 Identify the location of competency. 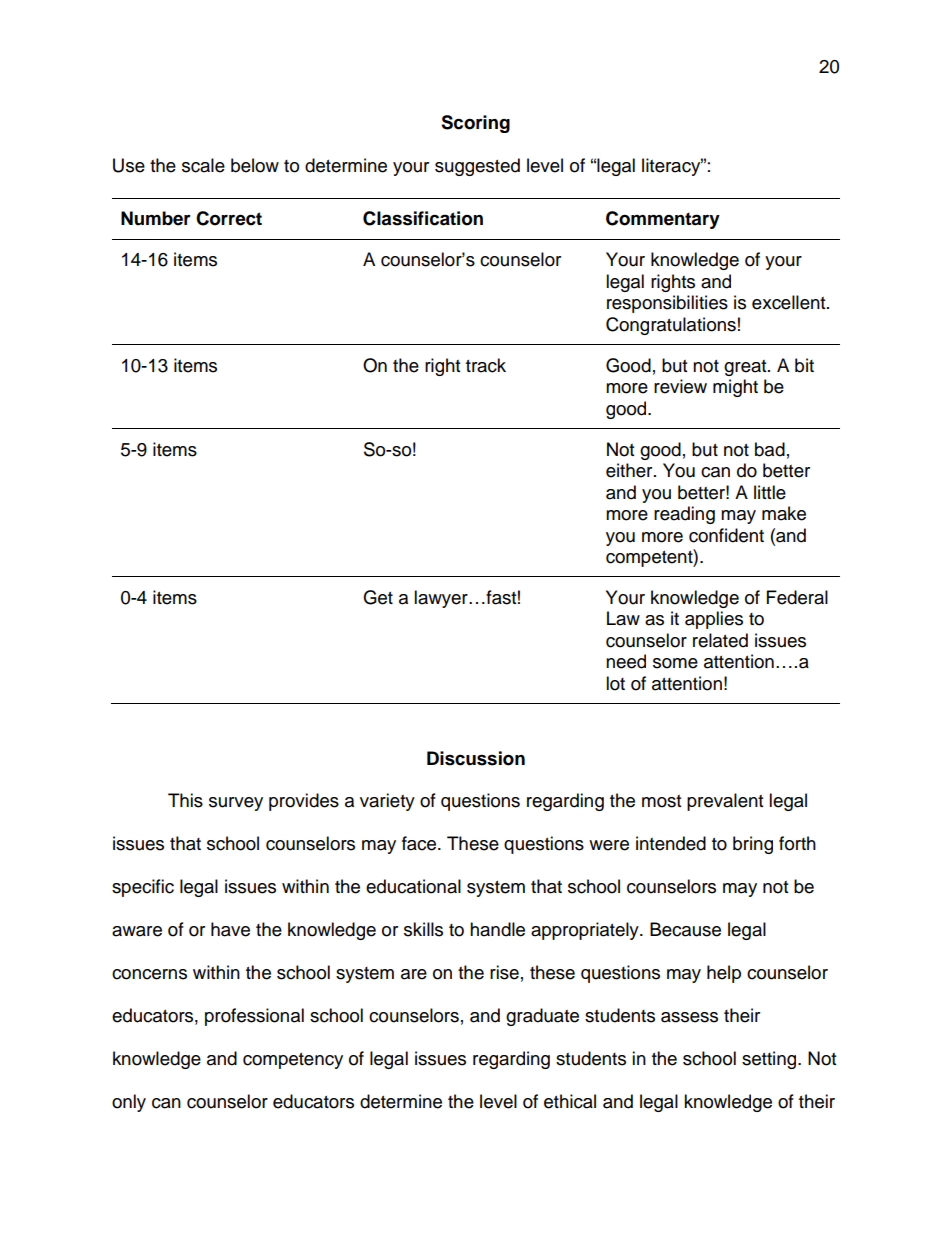
(293, 1061).
